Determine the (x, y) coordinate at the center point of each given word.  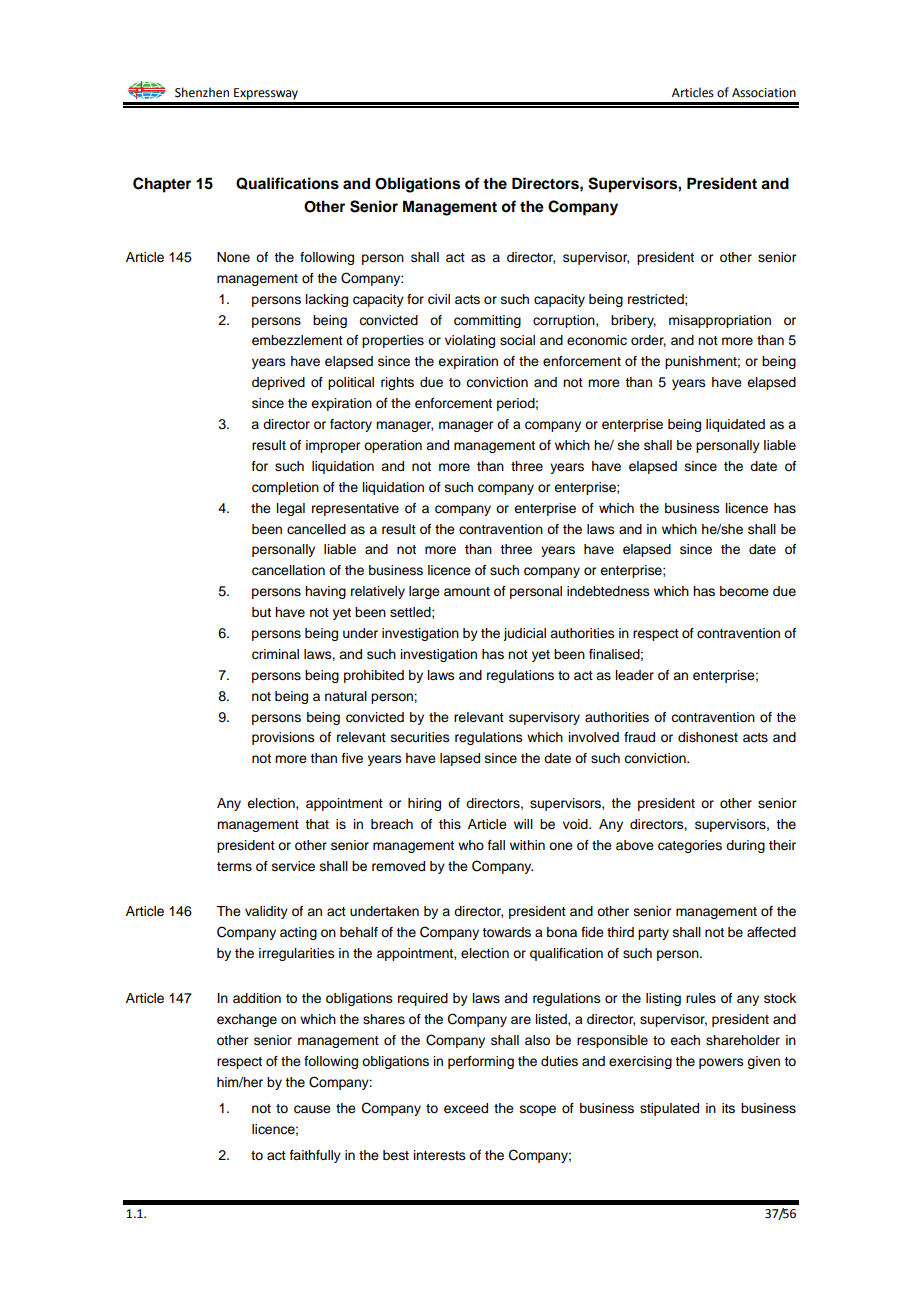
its (728, 1108)
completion (285, 488)
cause (312, 1109)
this (450, 824)
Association (764, 93)
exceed (466, 1108)
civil (439, 299)
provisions (283, 738)
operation (393, 446)
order (648, 341)
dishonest (708, 737)
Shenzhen (202, 92)
